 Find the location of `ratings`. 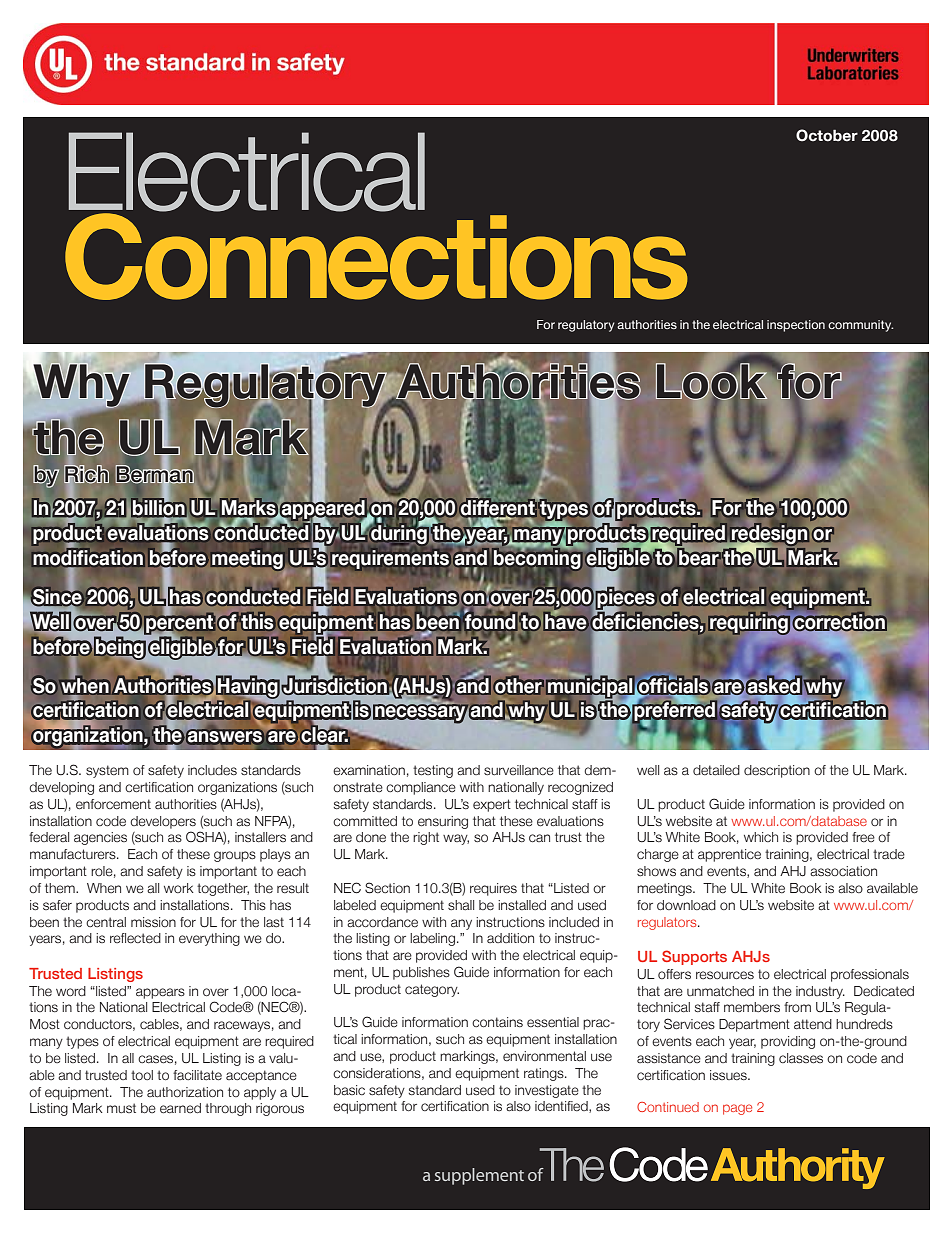

ratings is located at coordinates (545, 1074).
